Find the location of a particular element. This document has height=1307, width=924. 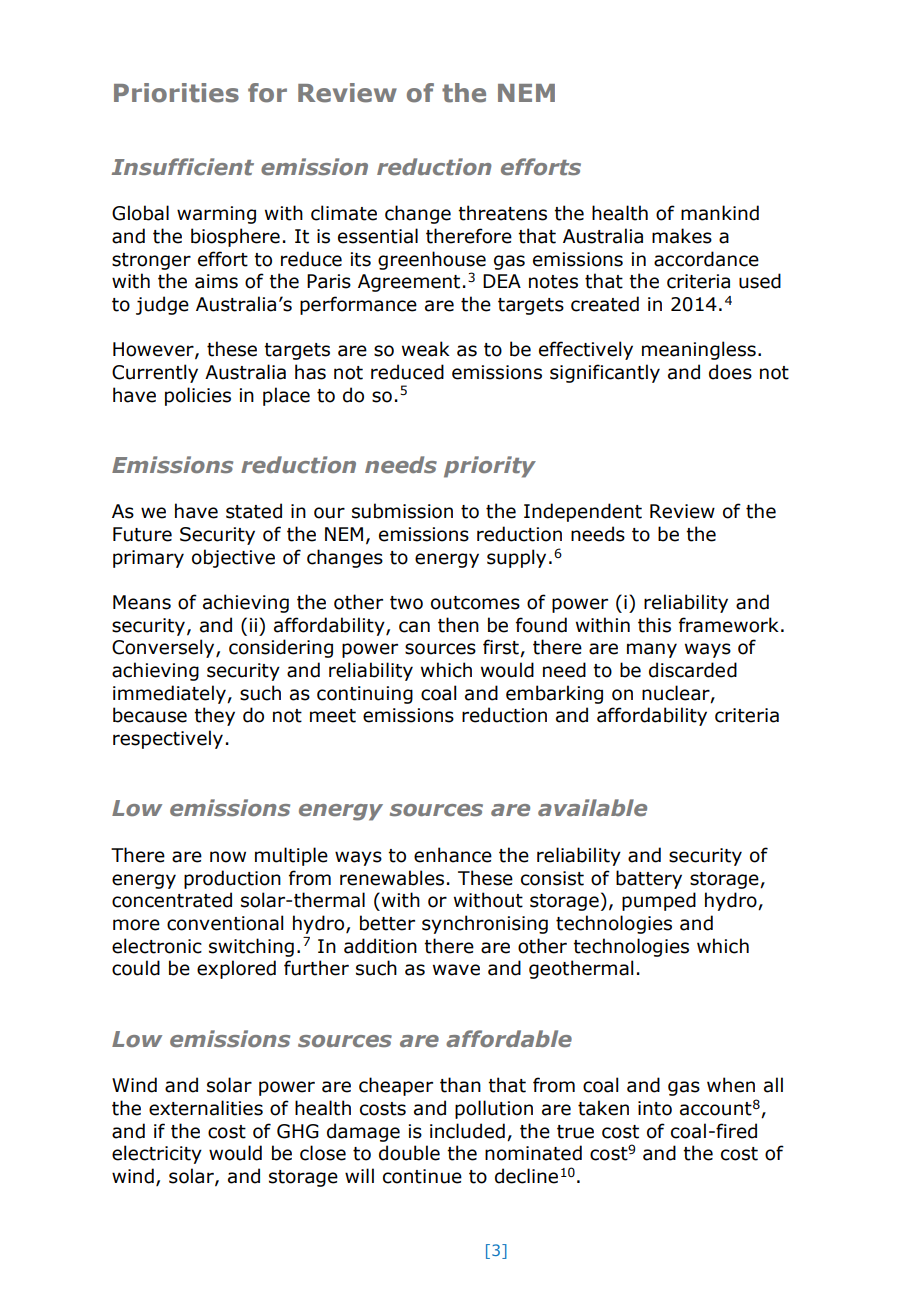

threatens is located at coordinates (502, 213).
